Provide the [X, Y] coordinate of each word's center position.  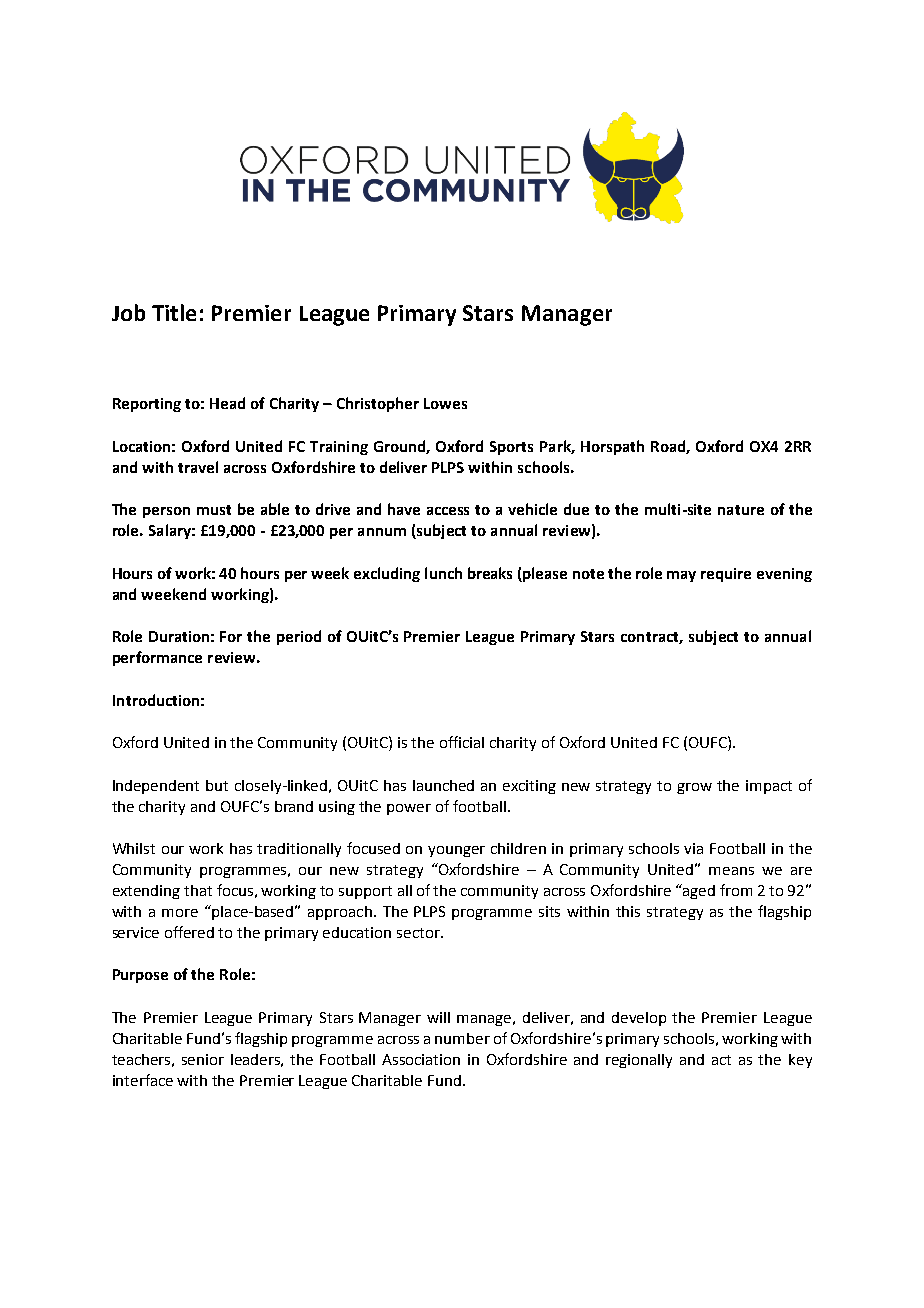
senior [203, 1059]
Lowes [445, 403]
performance [157, 658]
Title [174, 312]
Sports [511, 448]
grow [694, 788]
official [462, 742]
